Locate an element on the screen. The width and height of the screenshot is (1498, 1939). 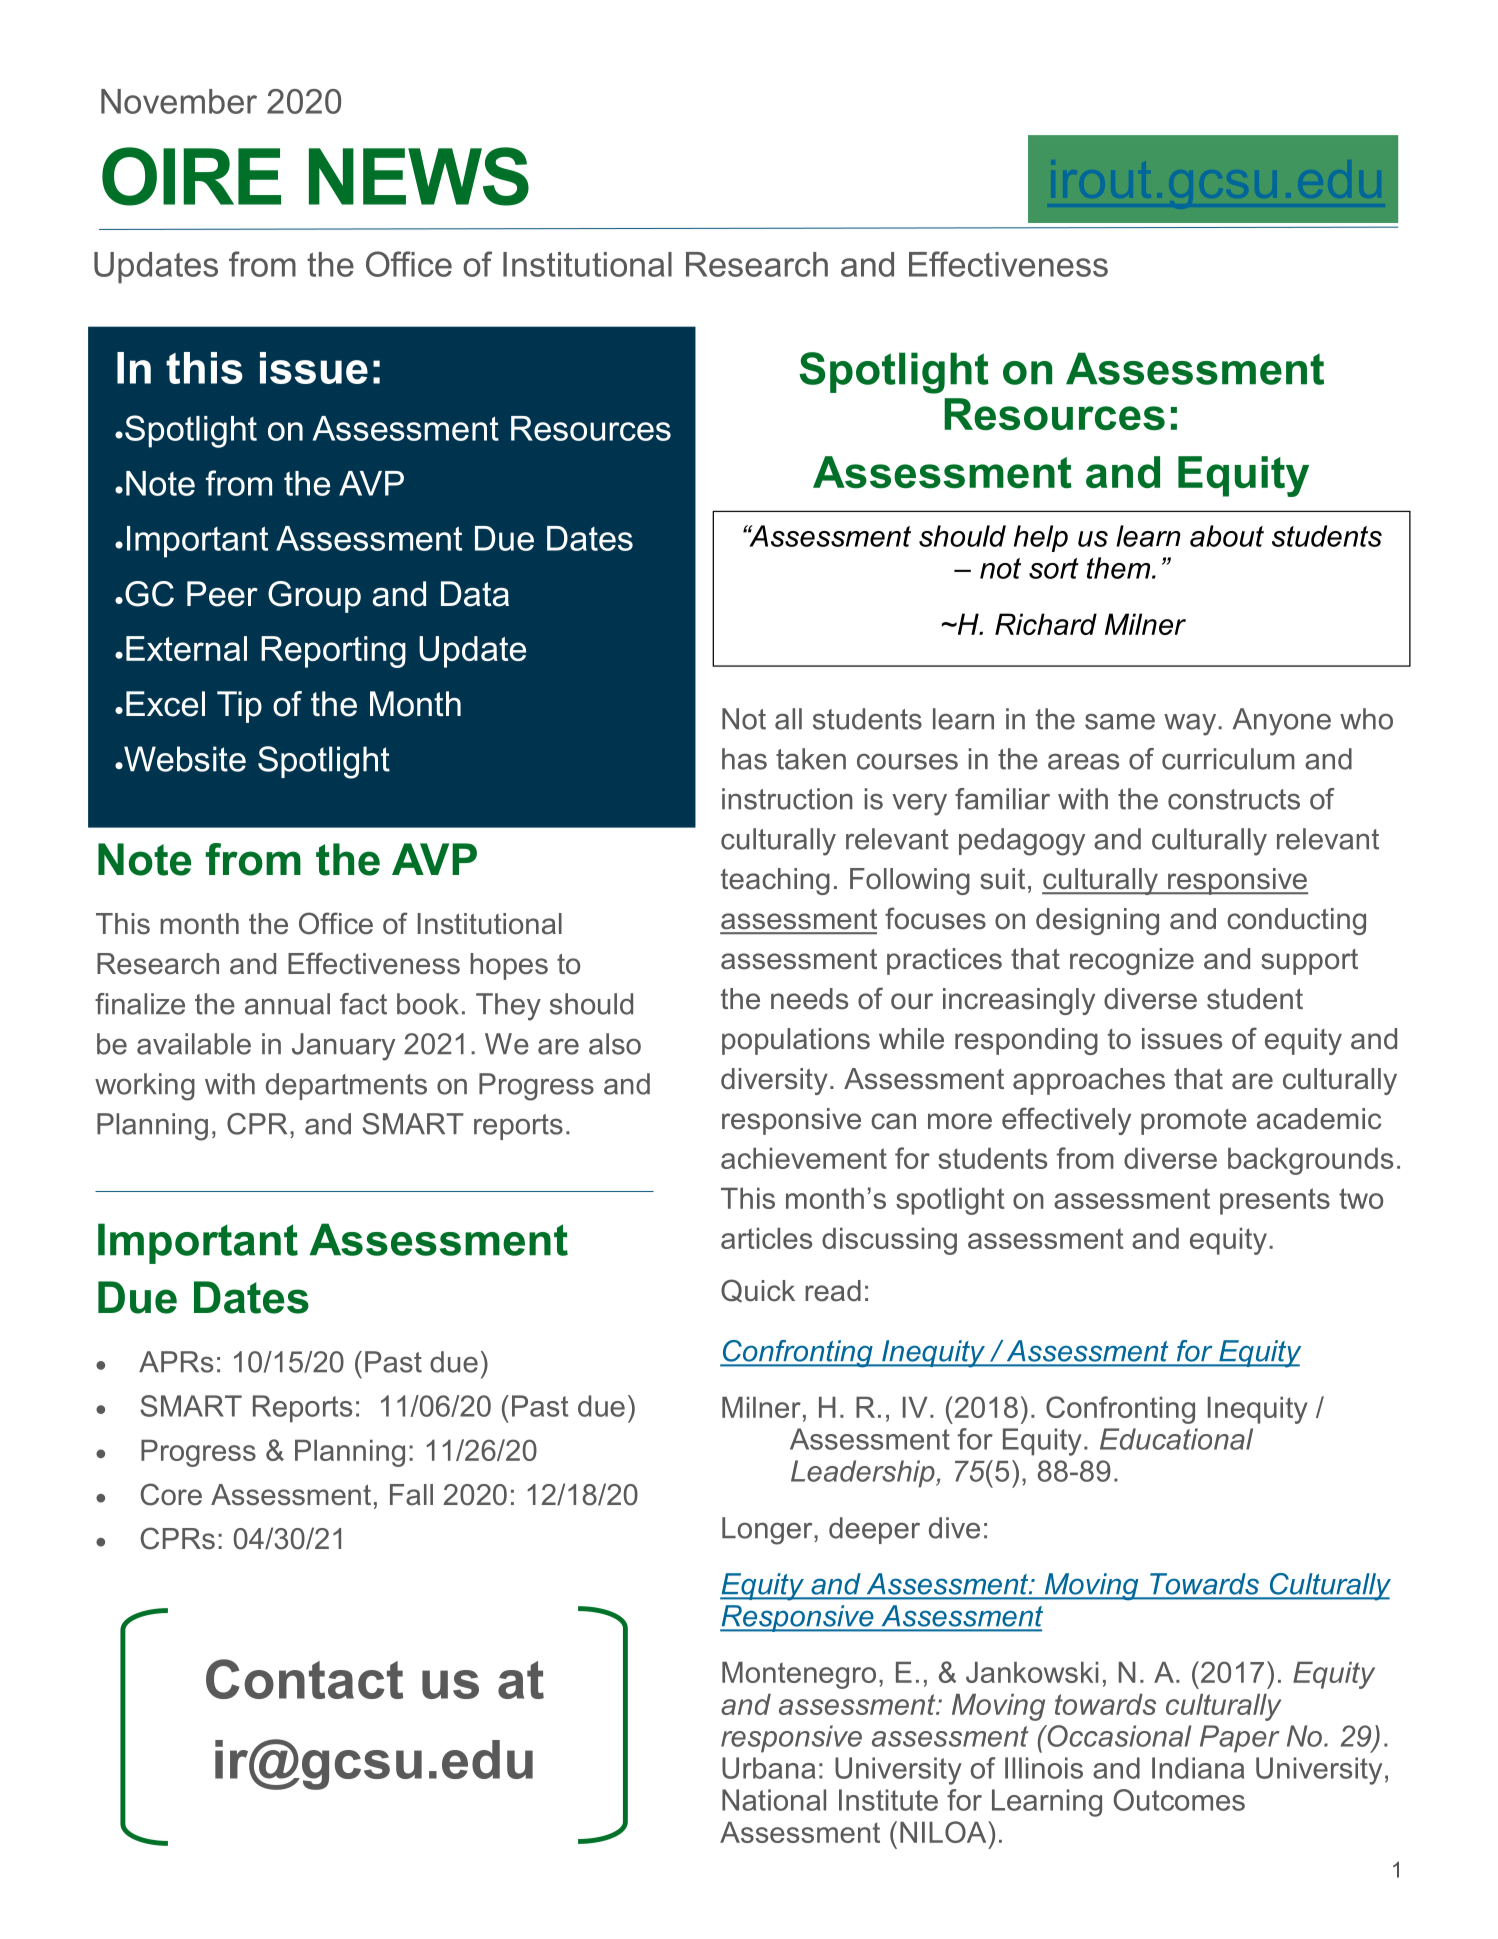
Paper is located at coordinates (1240, 1739).
